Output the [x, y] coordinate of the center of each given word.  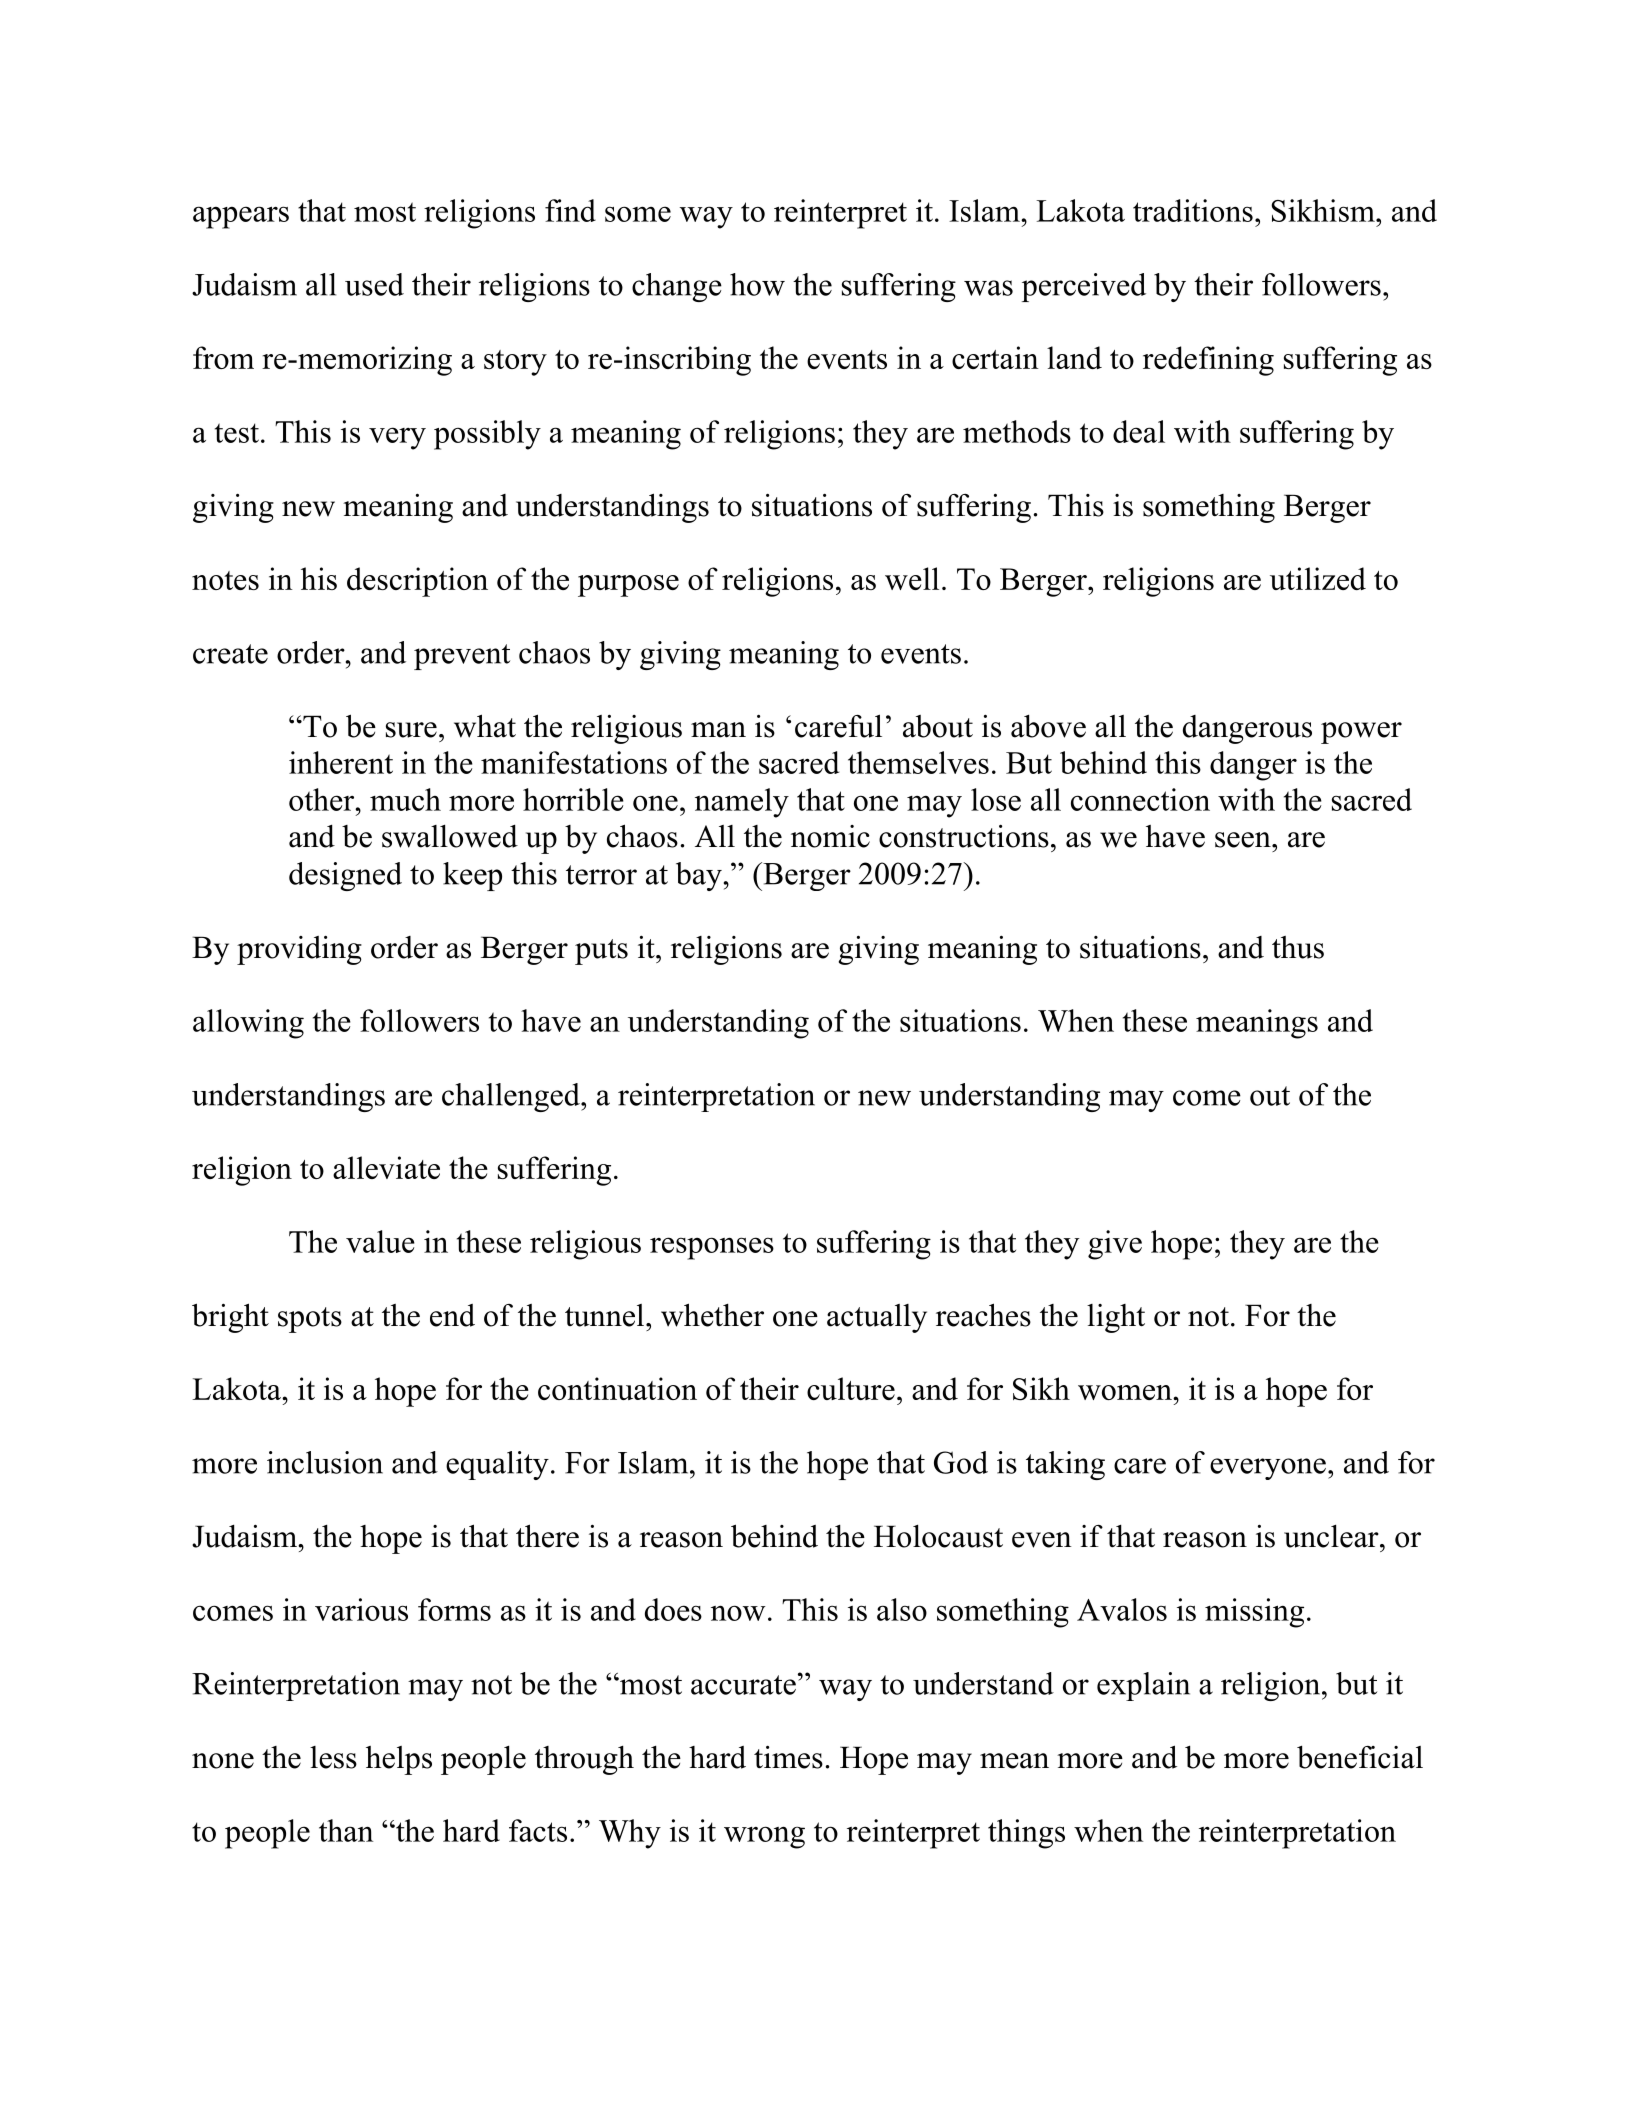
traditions [1193, 210]
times [788, 1757]
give [1115, 1245]
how [757, 284]
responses [712, 1248]
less [333, 1757]
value [380, 1241]
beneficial [1360, 1757]
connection [1140, 799]
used [374, 284]
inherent [341, 762]
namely [742, 803]
